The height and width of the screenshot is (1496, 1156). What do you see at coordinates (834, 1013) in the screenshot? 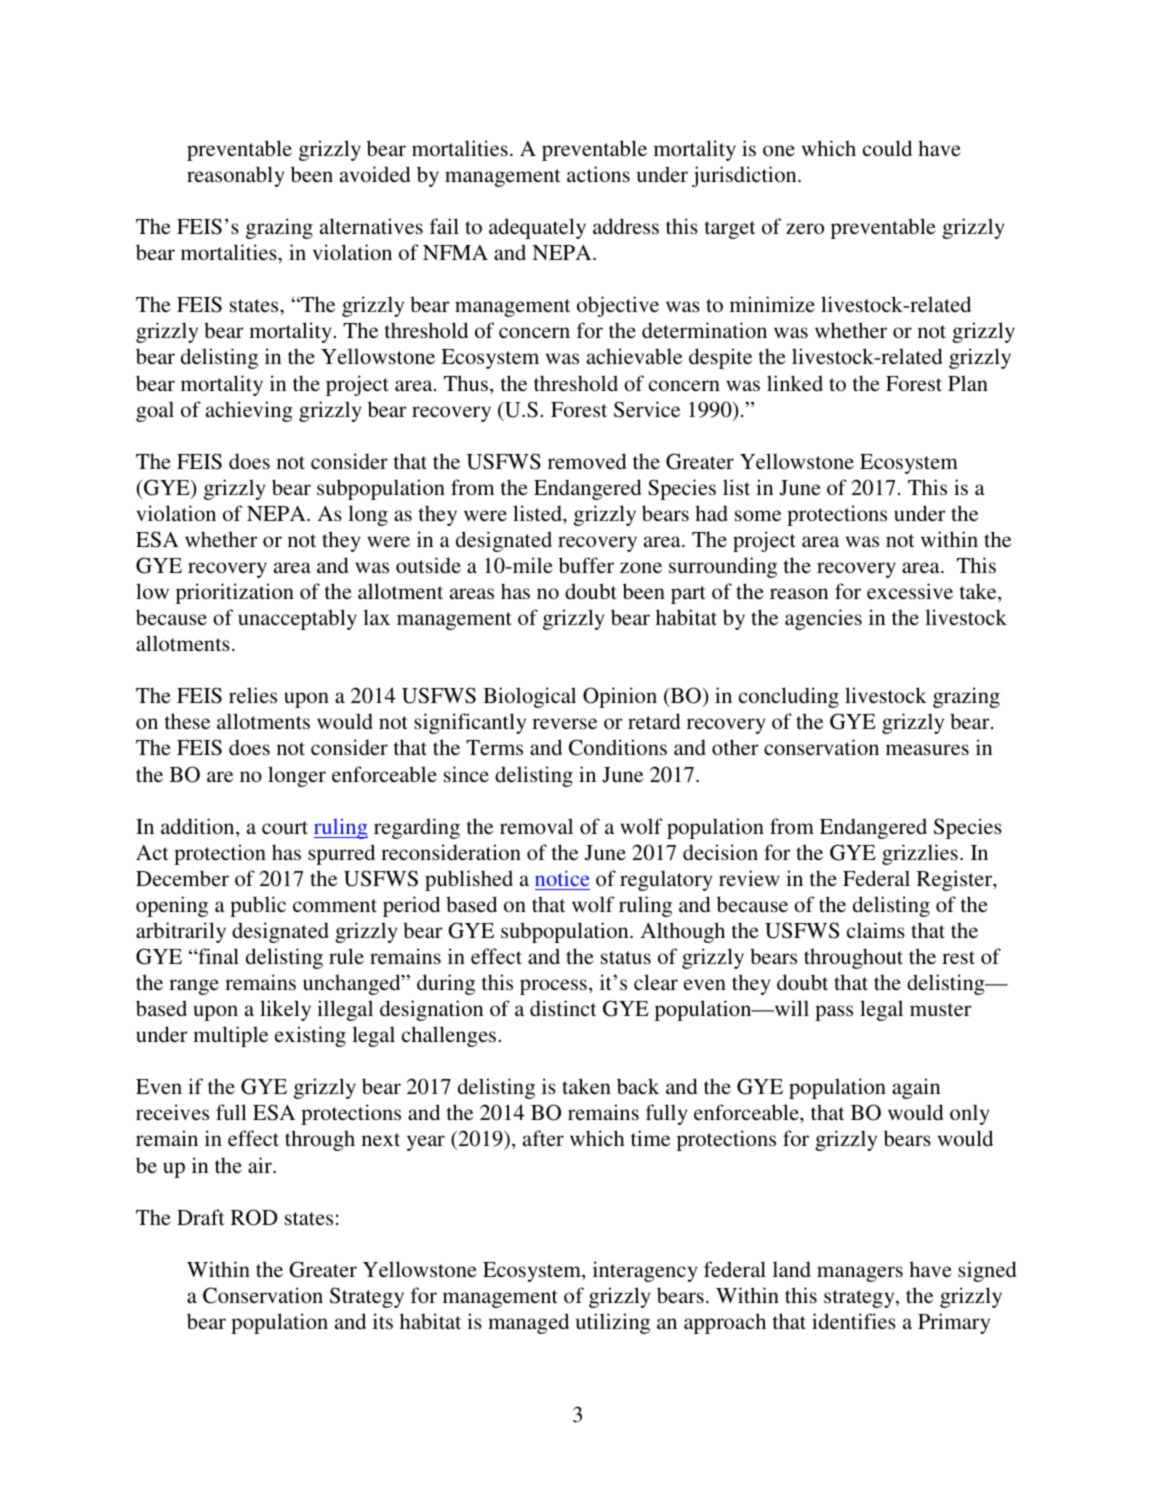
I see `pass` at bounding box center [834, 1013].
